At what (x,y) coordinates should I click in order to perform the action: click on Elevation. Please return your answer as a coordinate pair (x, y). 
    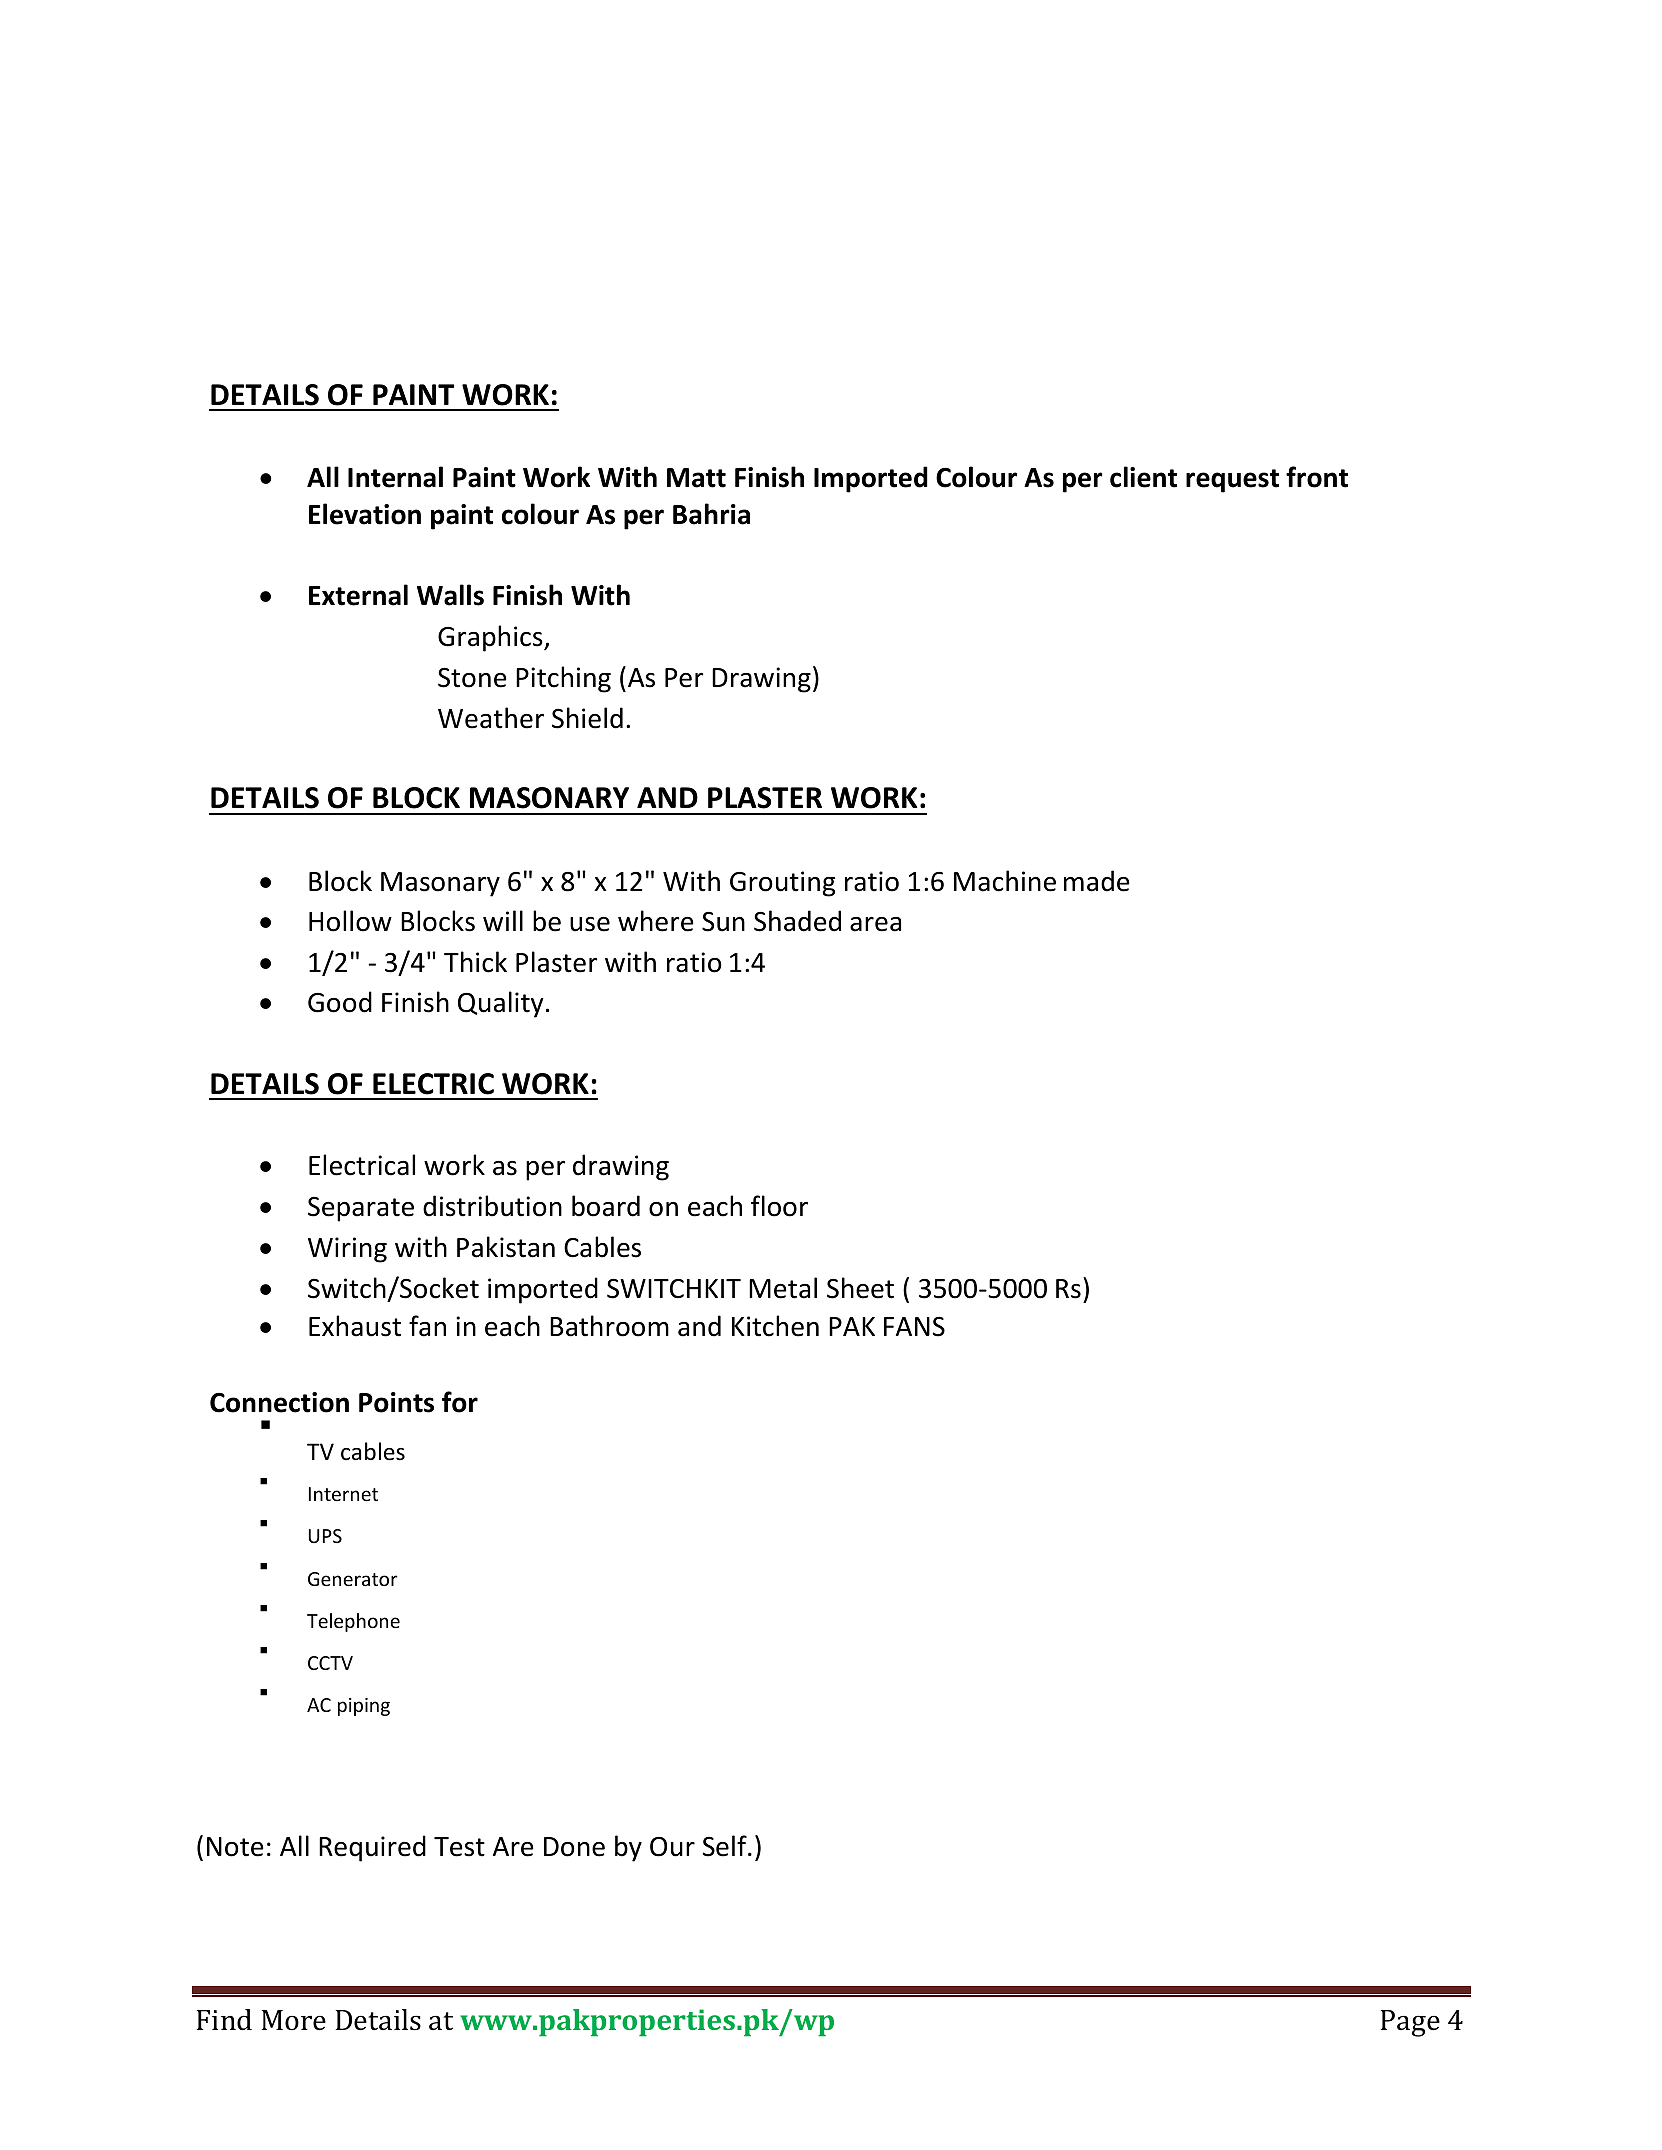
    Looking at the image, I should click on (365, 514).
